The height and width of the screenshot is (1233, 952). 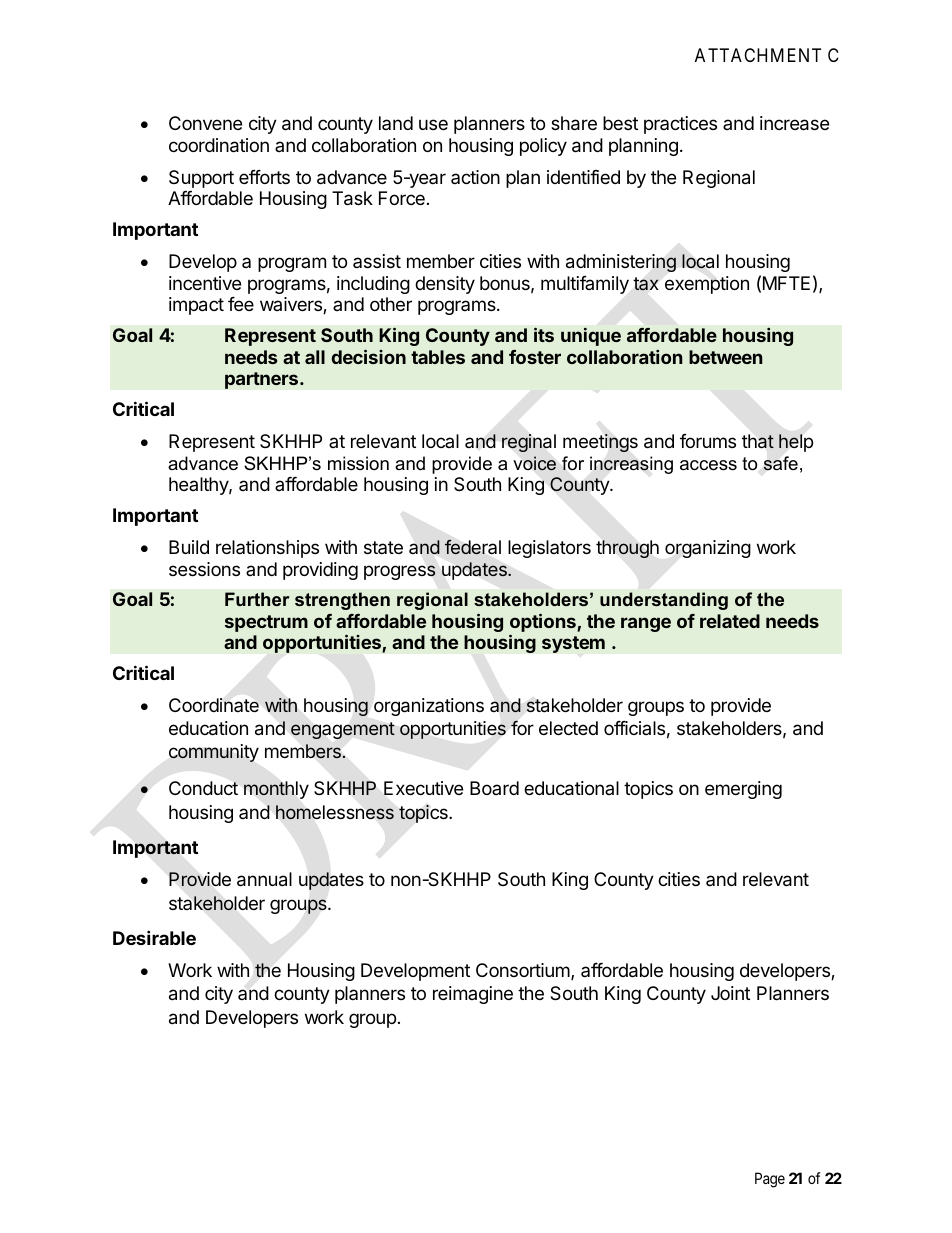 I want to click on Desirable, so click(x=154, y=937).
